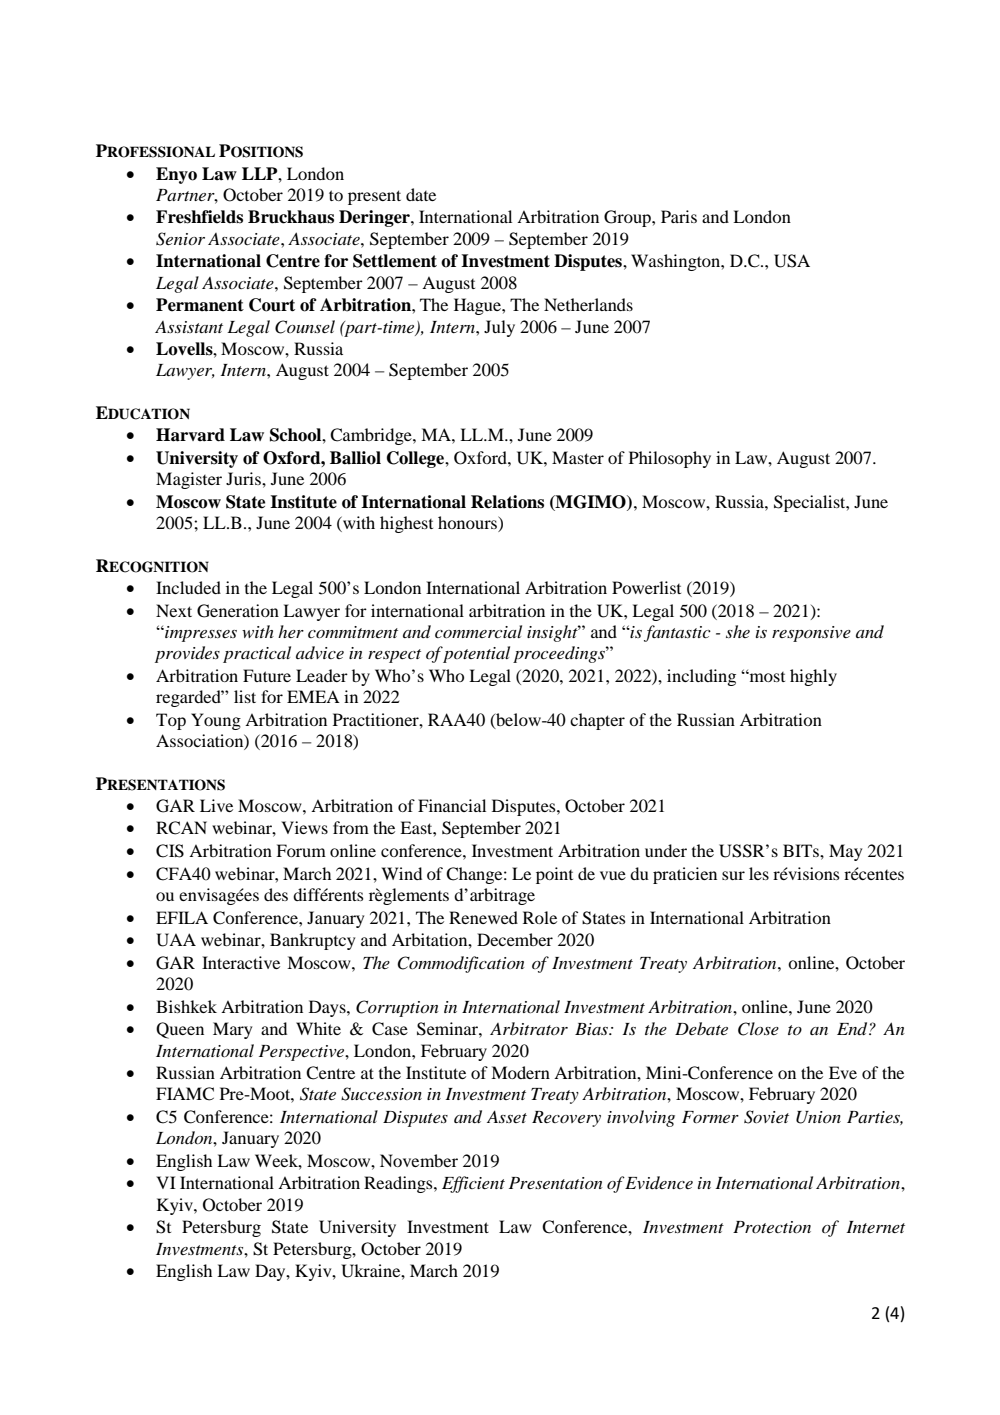 The height and width of the image is (1415, 1000). I want to click on Senior, so click(180, 239).
